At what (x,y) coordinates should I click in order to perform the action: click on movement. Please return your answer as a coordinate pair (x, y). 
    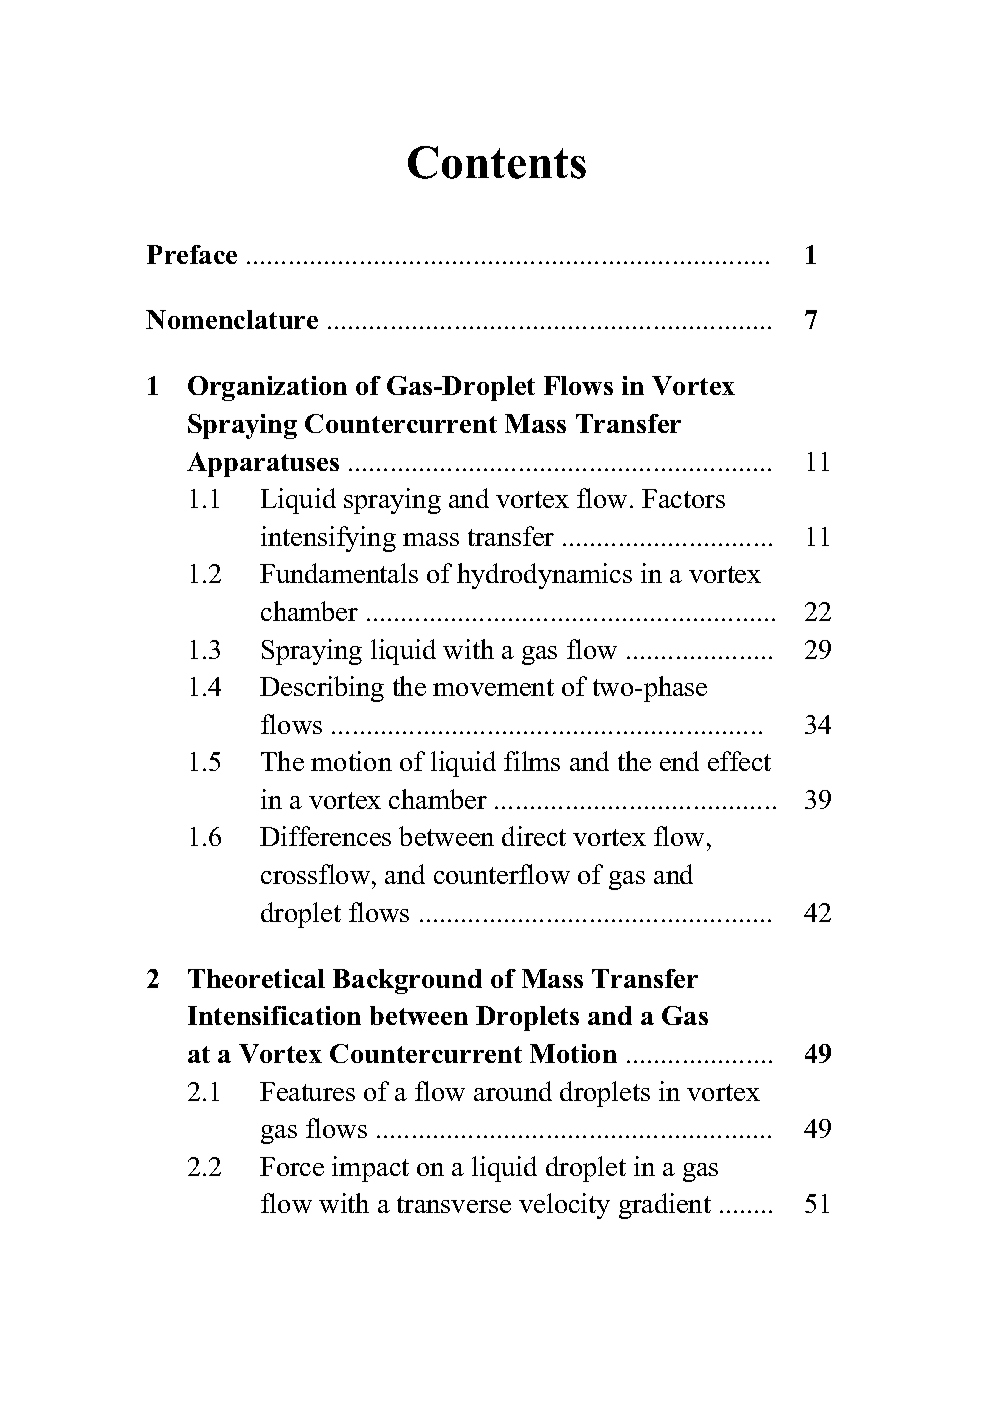
    Looking at the image, I should click on (493, 687).
